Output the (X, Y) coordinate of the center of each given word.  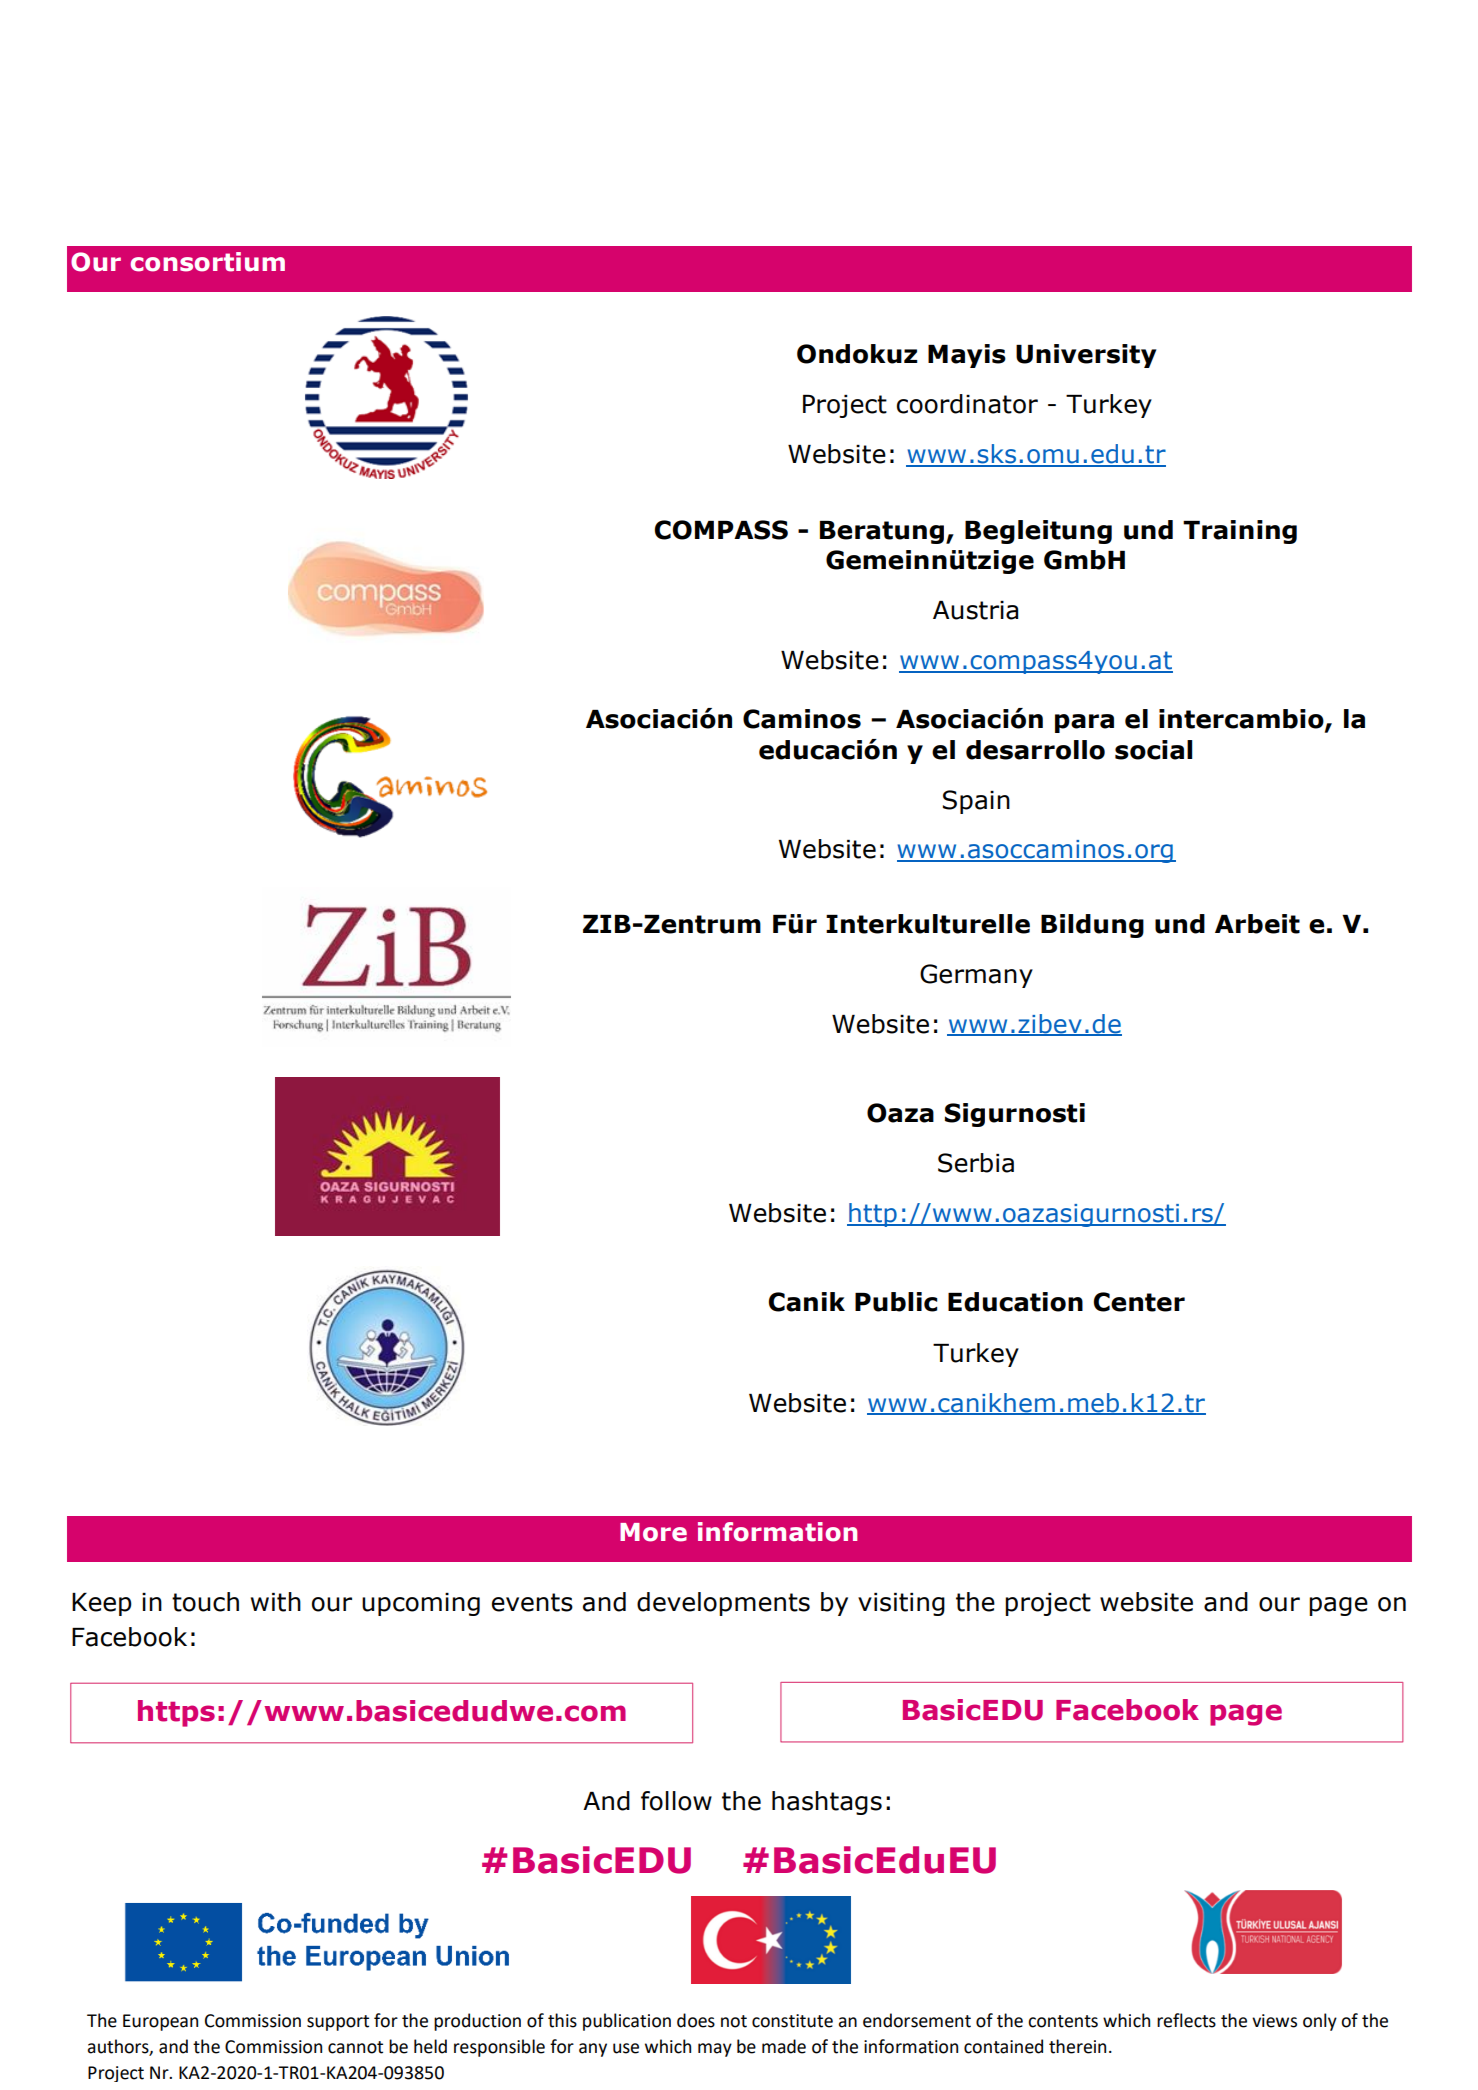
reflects (1186, 2020)
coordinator (967, 404)
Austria (975, 610)
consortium (207, 262)
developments (723, 1604)
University (1086, 356)
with (276, 1602)
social (1153, 750)
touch (205, 1602)
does (696, 2020)
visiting (901, 1604)
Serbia (976, 1163)
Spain (976, 802)
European (160, 2022)
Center (1139, 1302)
